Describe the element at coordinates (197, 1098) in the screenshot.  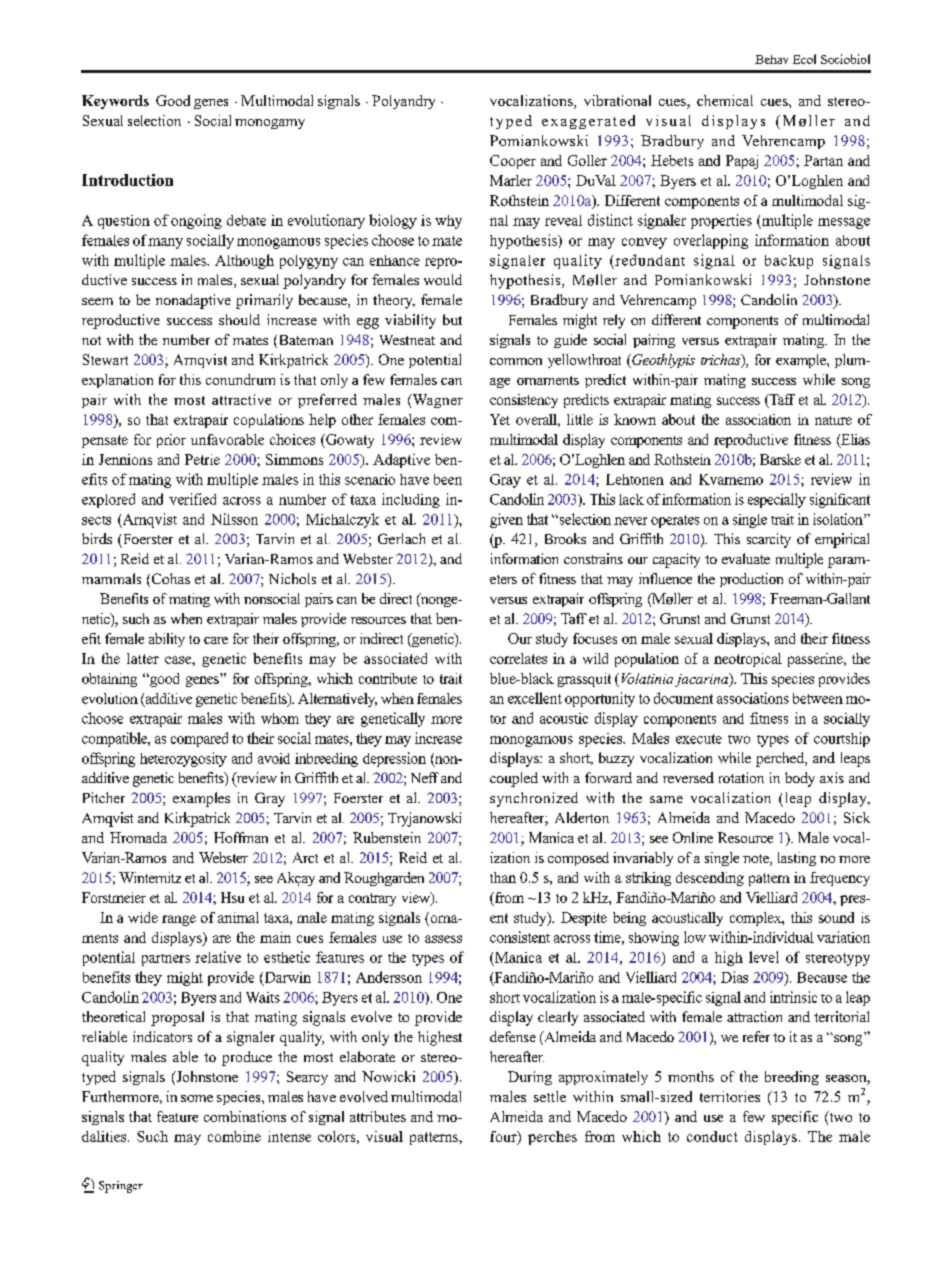
I see `some` at that location.
